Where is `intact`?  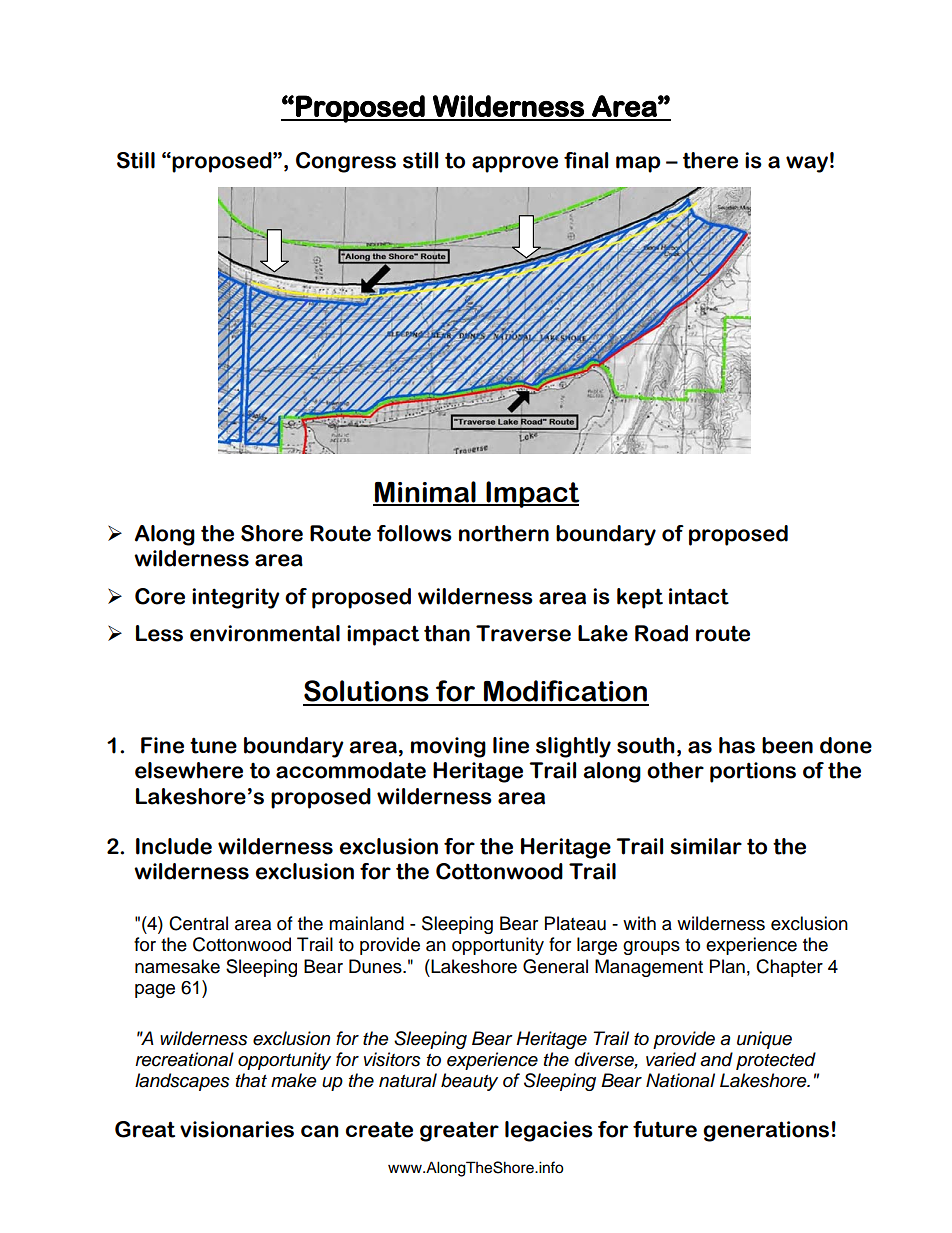 intact is located at coordinates (699, 596).
